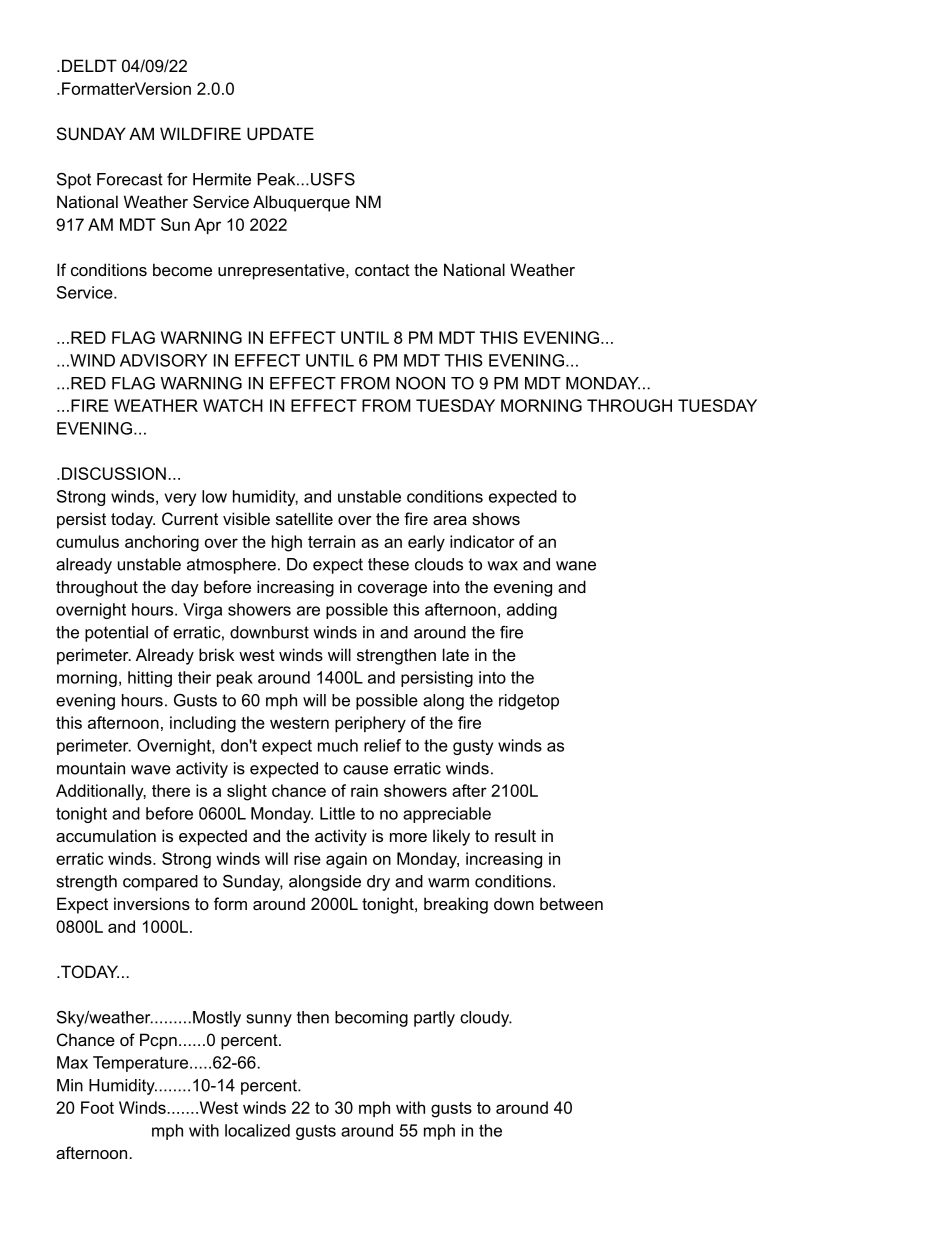  Describe the element at coordinates (388, 564) in the document. I see `these` at that location.
